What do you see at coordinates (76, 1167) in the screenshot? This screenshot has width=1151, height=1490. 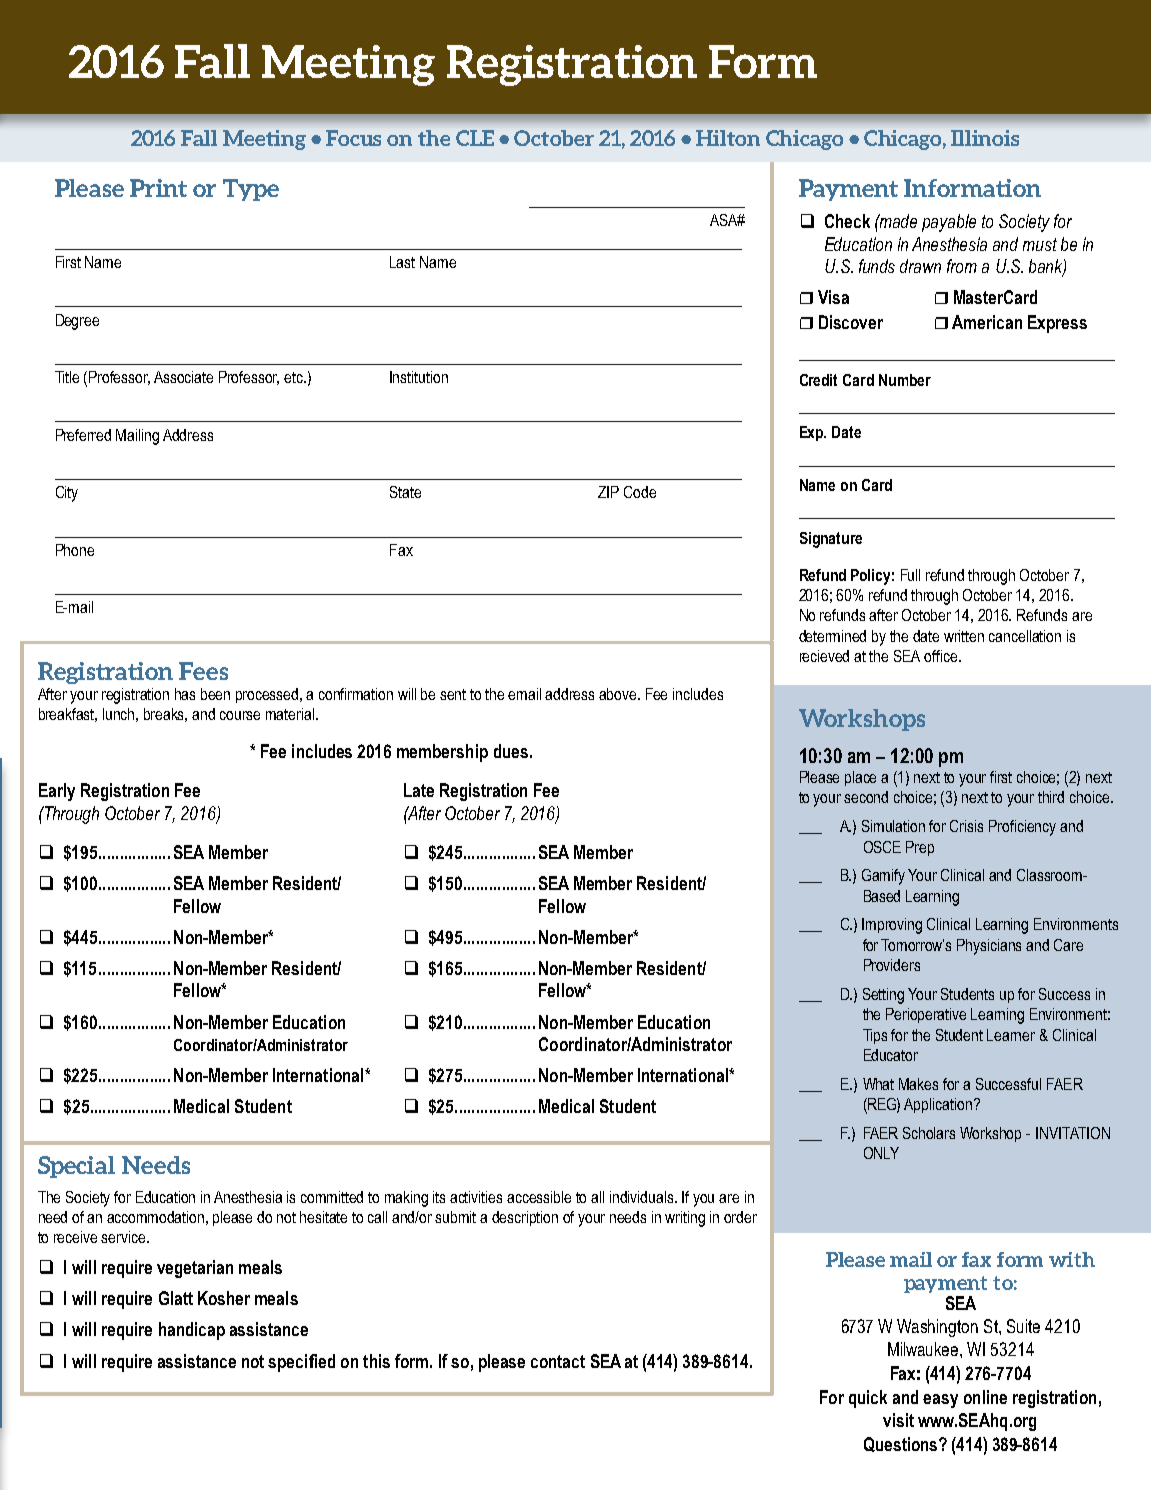 I see `Special` at bounding box center [76, 1167].
